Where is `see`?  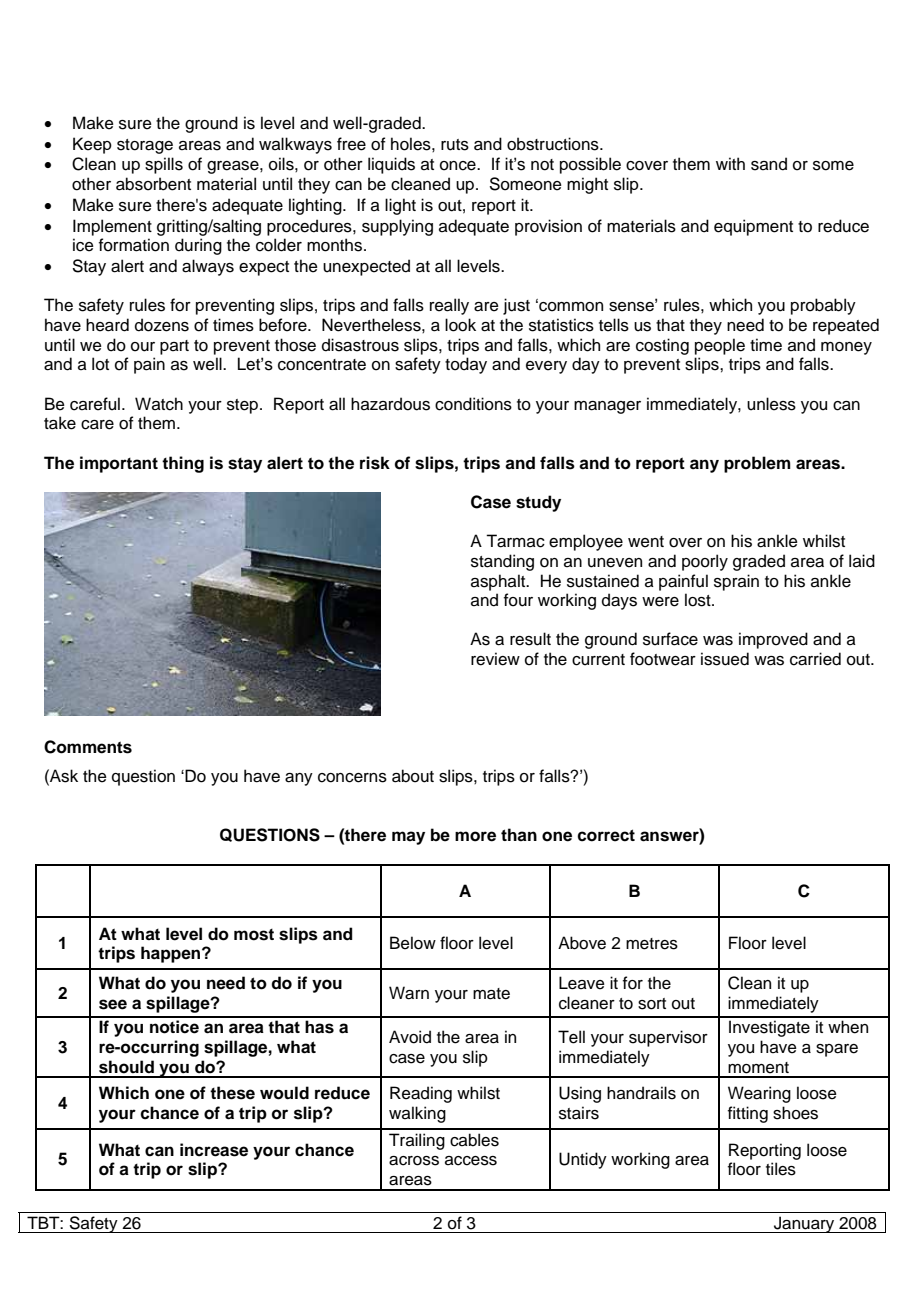 see is located at coordinates (113, 1004).
